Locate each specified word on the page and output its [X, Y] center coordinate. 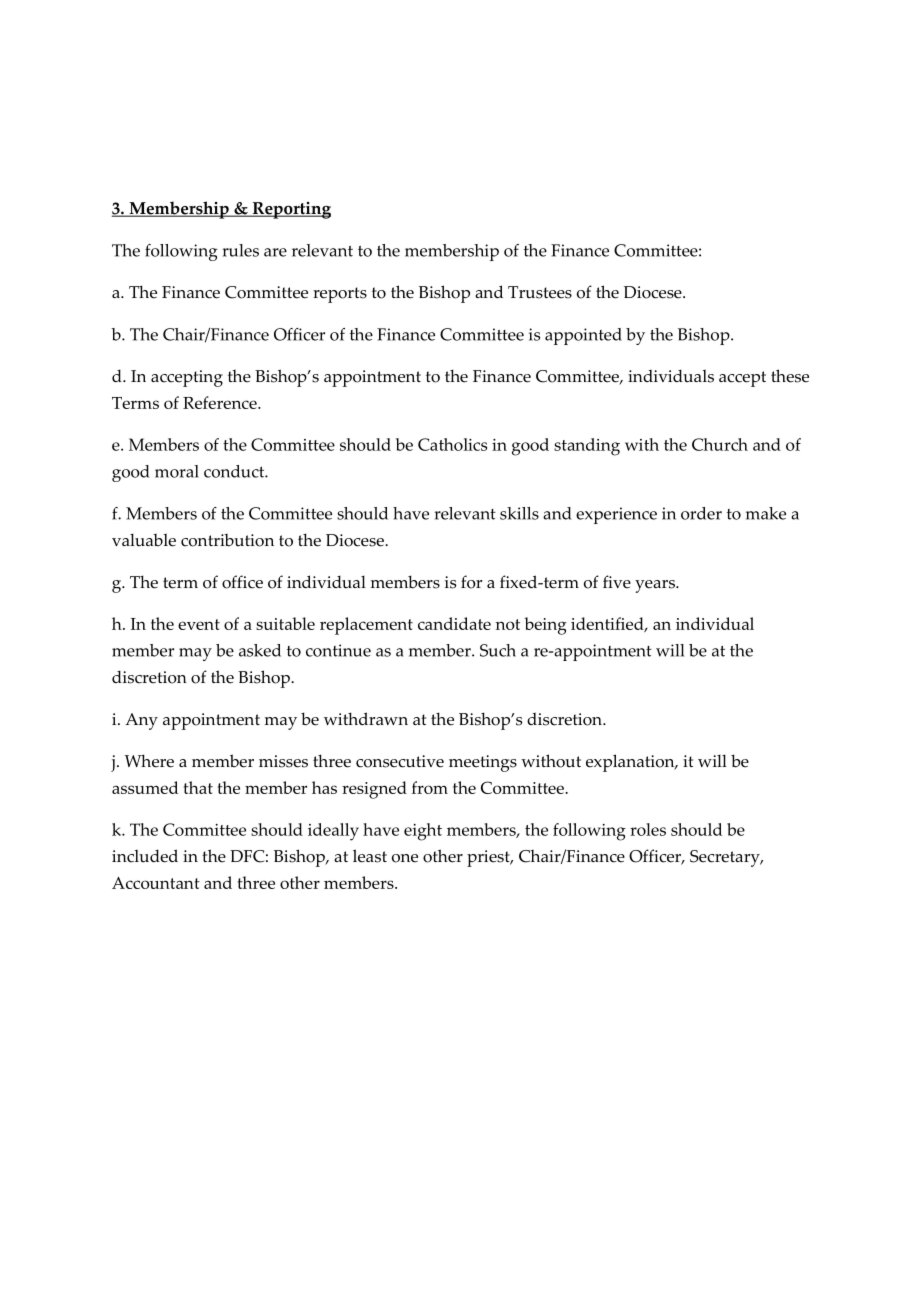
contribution [227, 540]
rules [240, 250]
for [471, 582]
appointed [583, 336]
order [701, 513]
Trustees [540, 292]
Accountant [156, 883]
